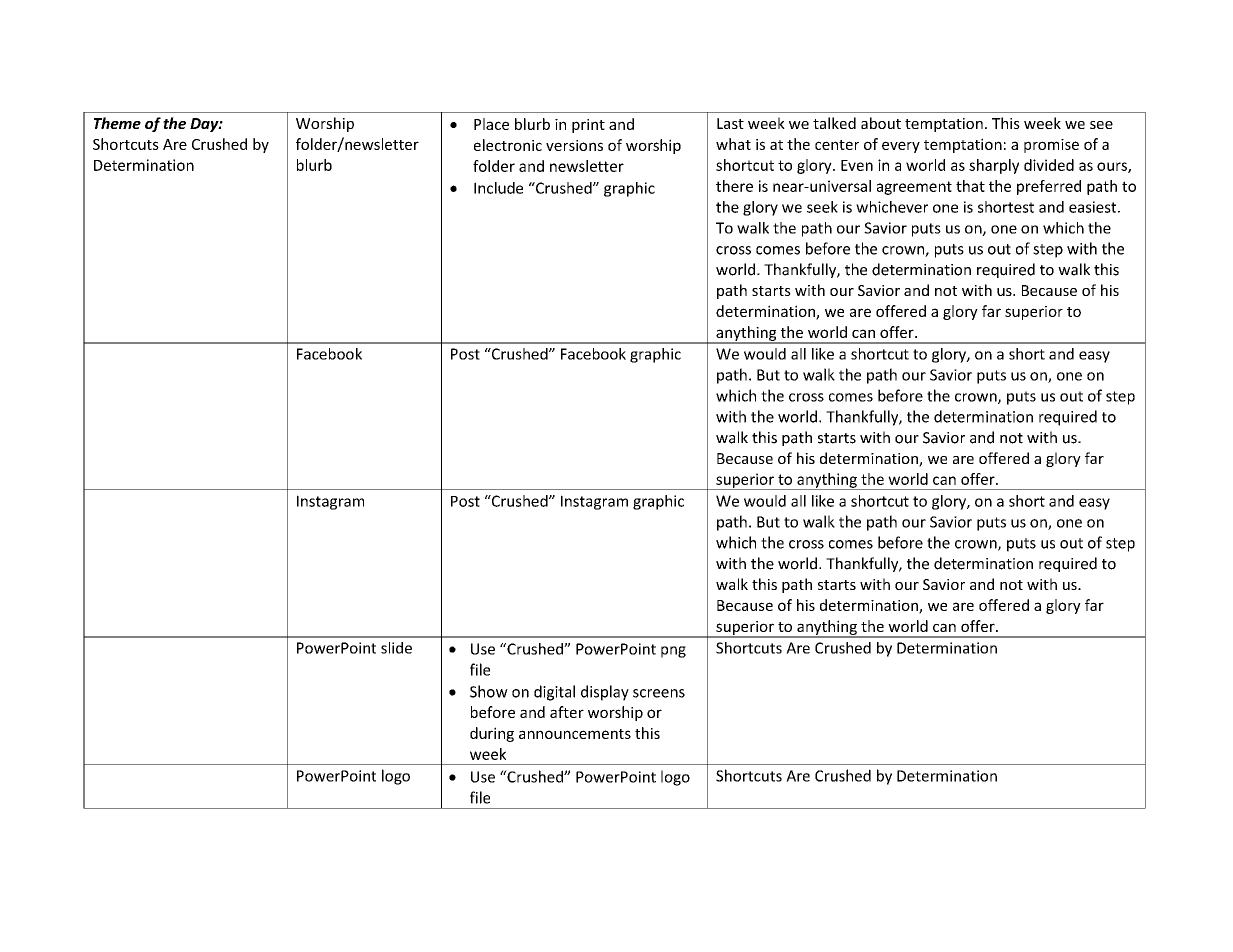 The image size is (1233, 952). I want to click on screens, so click(659, 693).
